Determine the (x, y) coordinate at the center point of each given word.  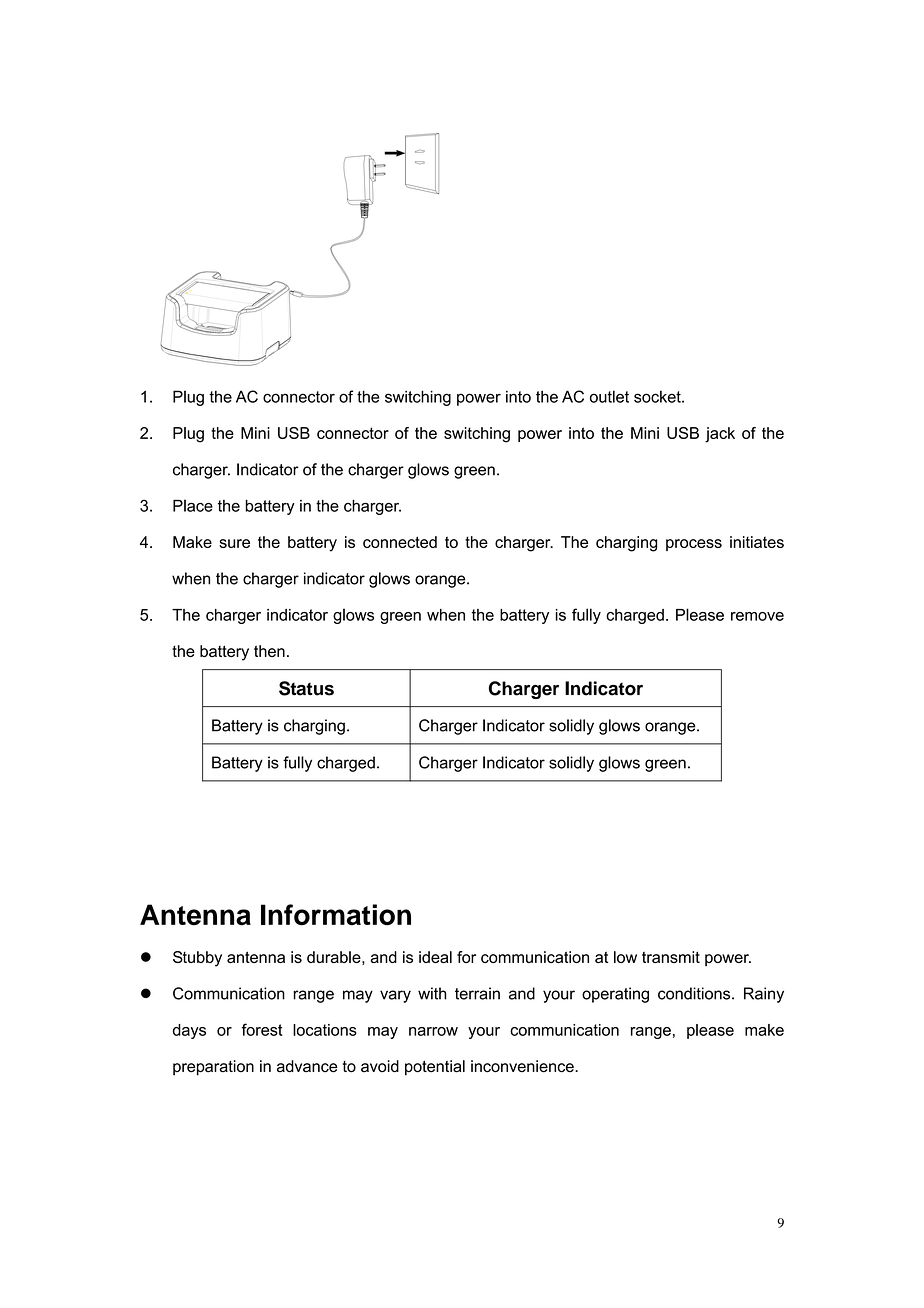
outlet (609, 396)
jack (720, 435)
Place (193, 505)
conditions (695, 993)
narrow (433, 1031)
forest (262, 1029)
